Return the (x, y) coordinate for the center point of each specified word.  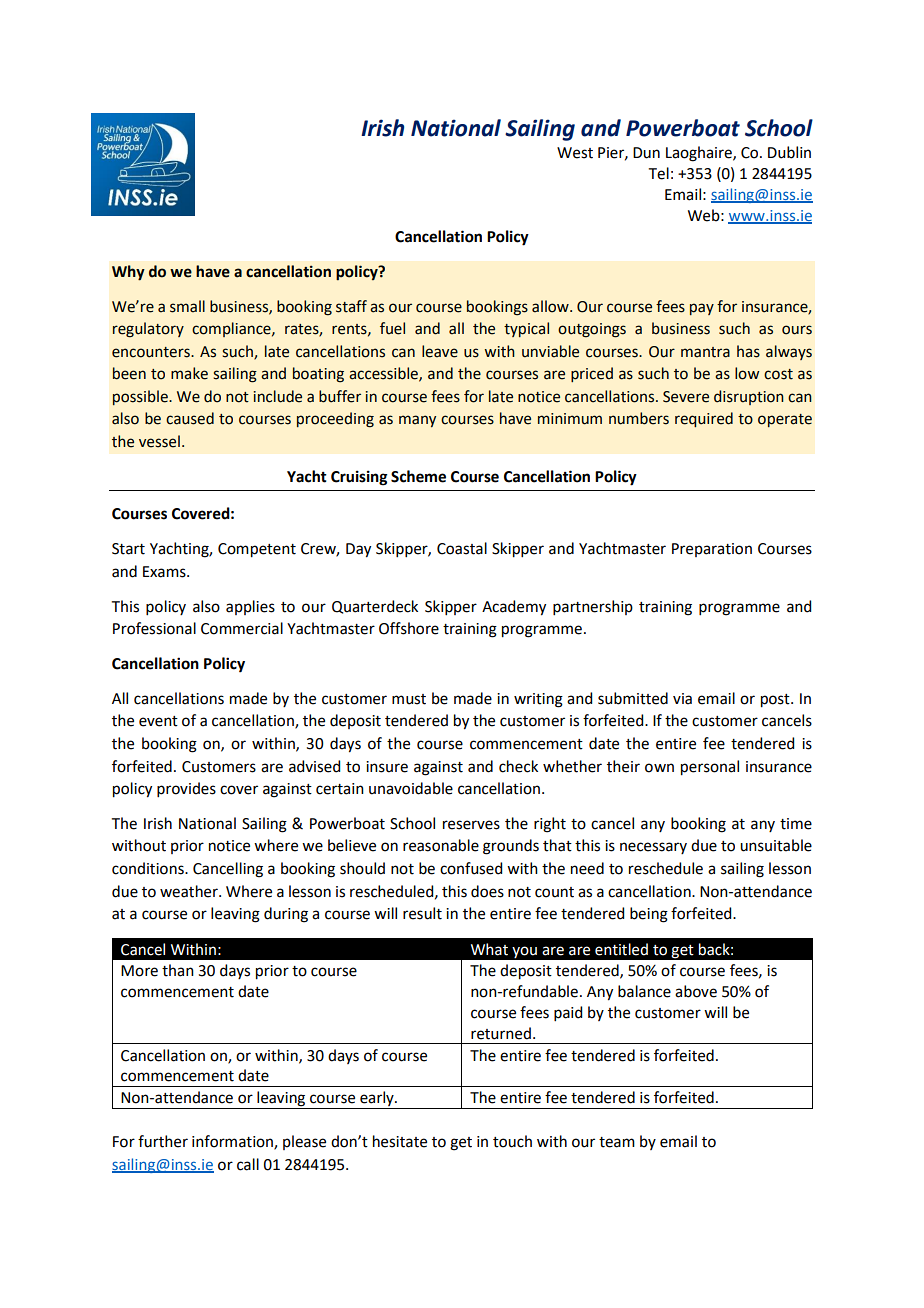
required (704, 419)
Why (128, 273)
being (649, 915)
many (417, 421)
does (487, 891)
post (776, 701)
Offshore (409, 628)
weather (190, 891)
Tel (659, 173)
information (233, 1142)
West (575, 153)
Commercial (242, 628)
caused (190, 418)
